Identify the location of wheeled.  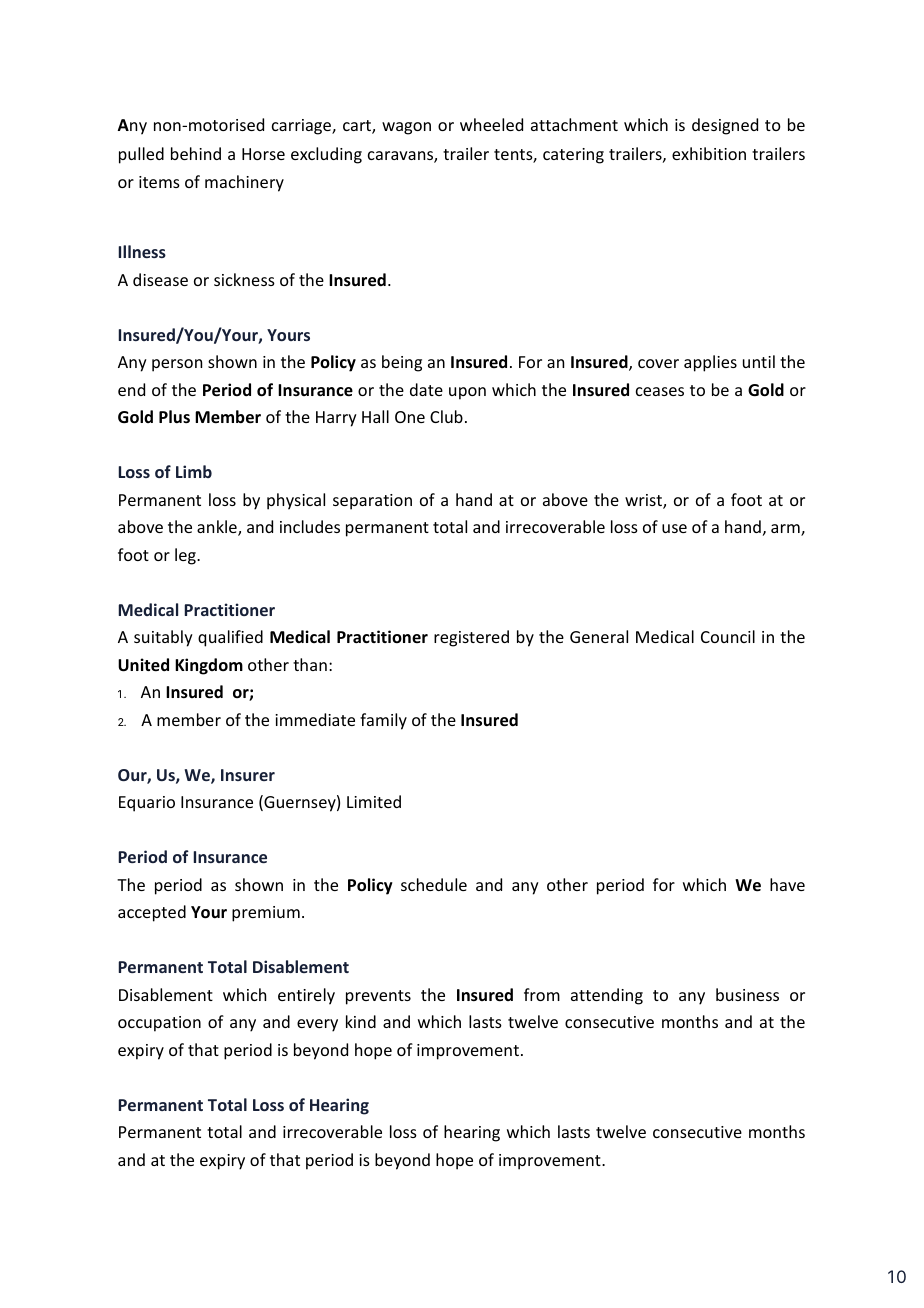
(491, 124).
